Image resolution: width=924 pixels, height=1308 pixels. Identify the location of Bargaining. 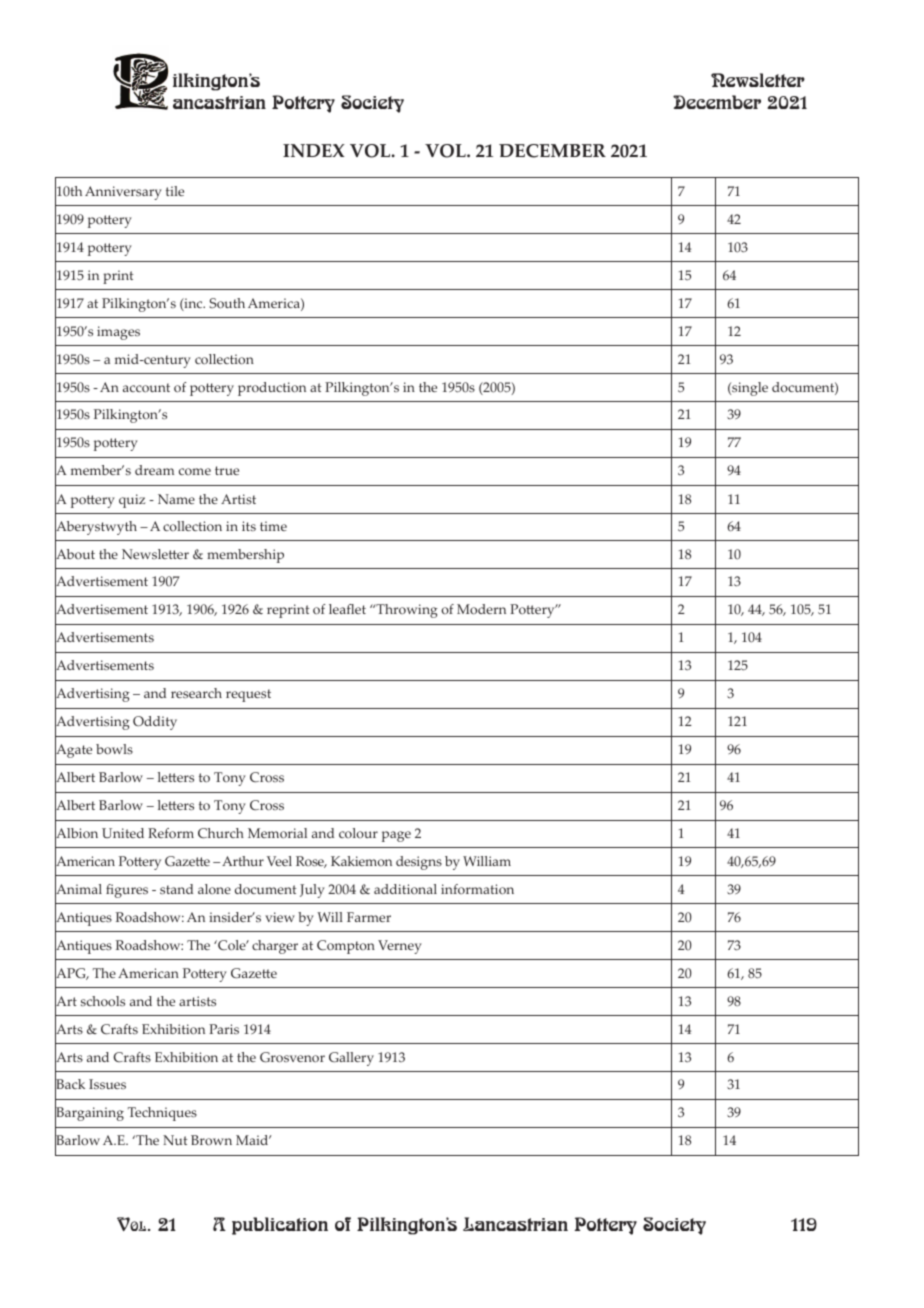
(89, 1115).
